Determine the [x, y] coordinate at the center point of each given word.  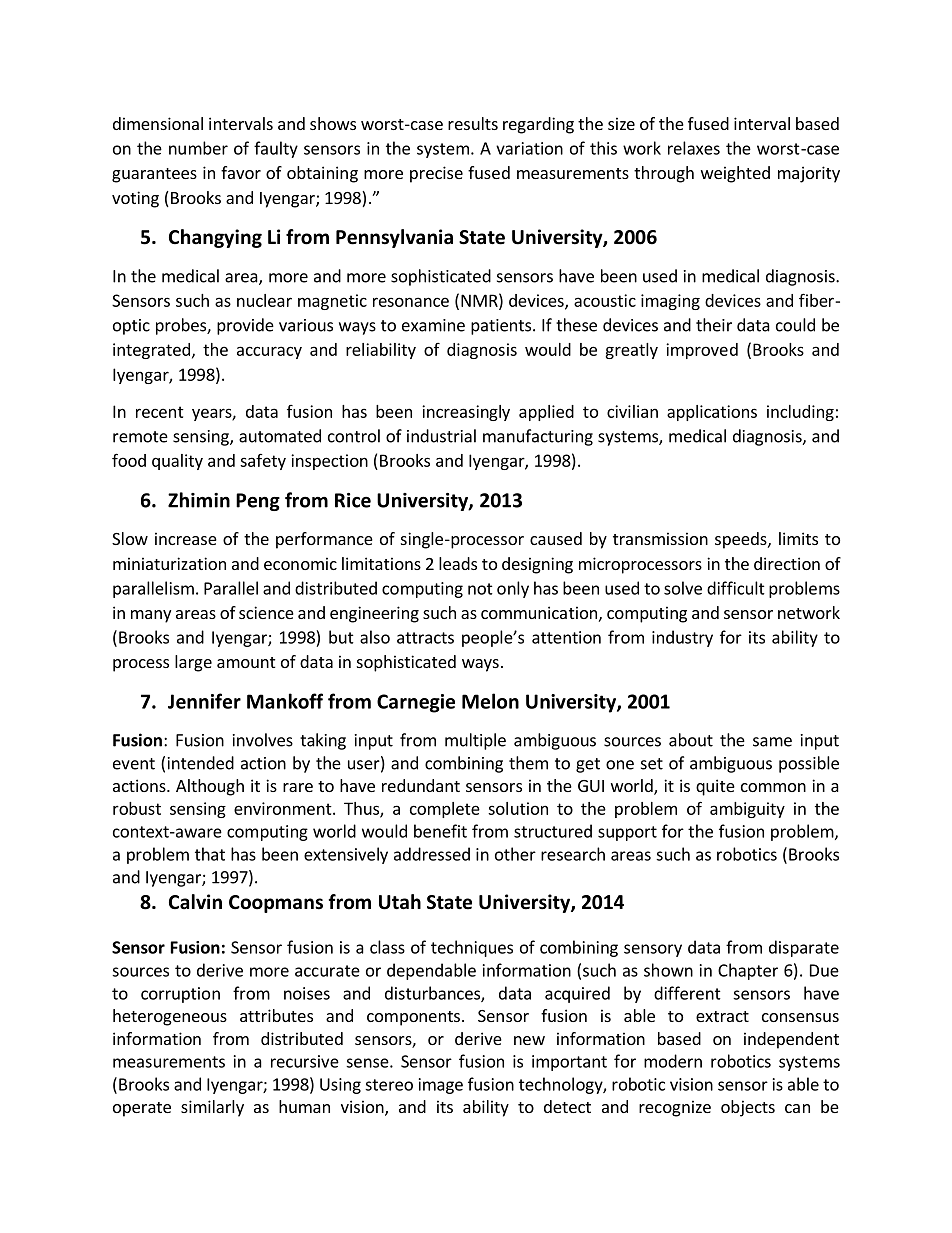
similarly [212, 1108]
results [473, 123]
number [198, 148]
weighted [735, 174]
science [266, 612]
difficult [736, 588]
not [480, 589]
